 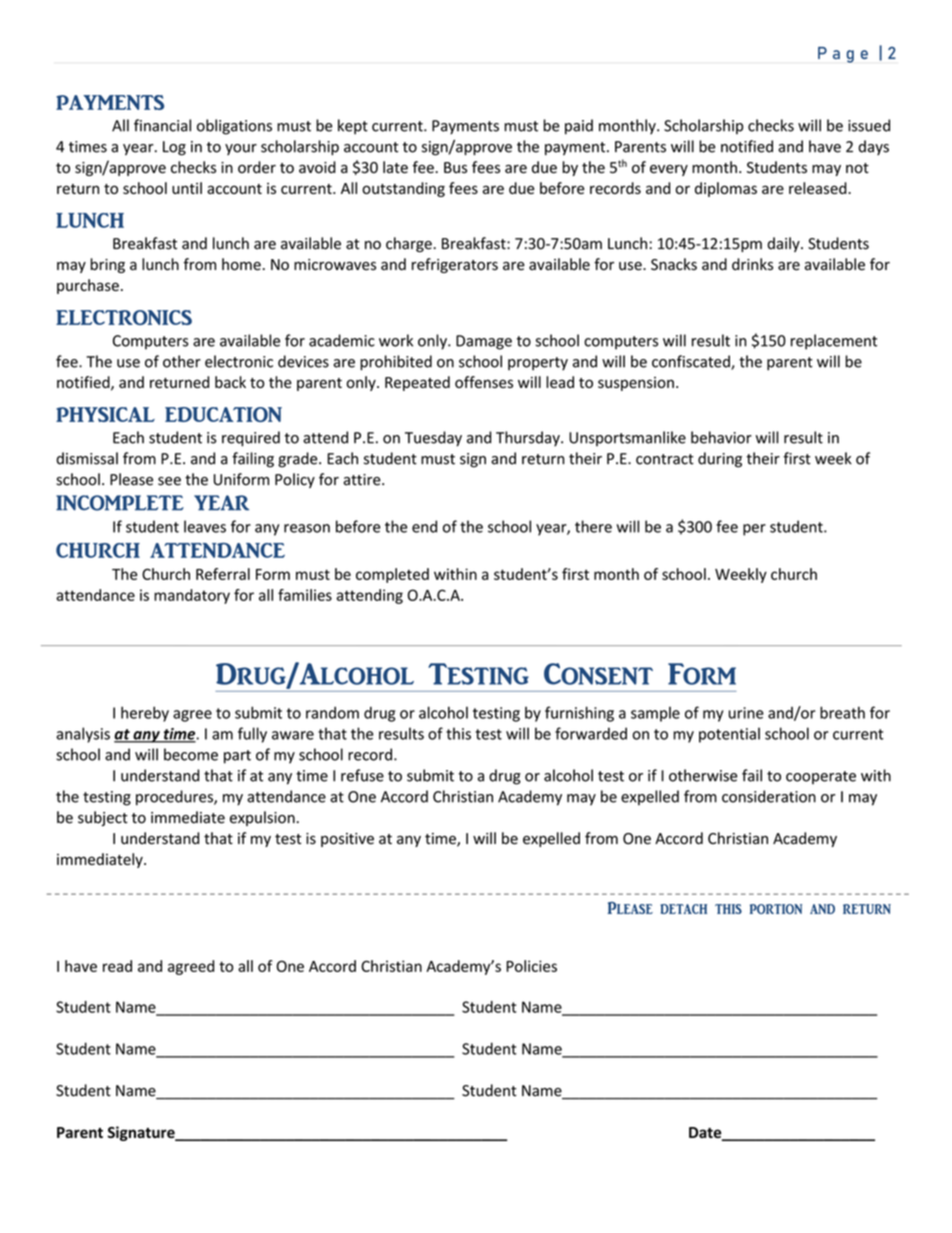 What do you see at coordinates (174, 148) in the screenshot?
I see `Log` at bounding box center [174, 148].
